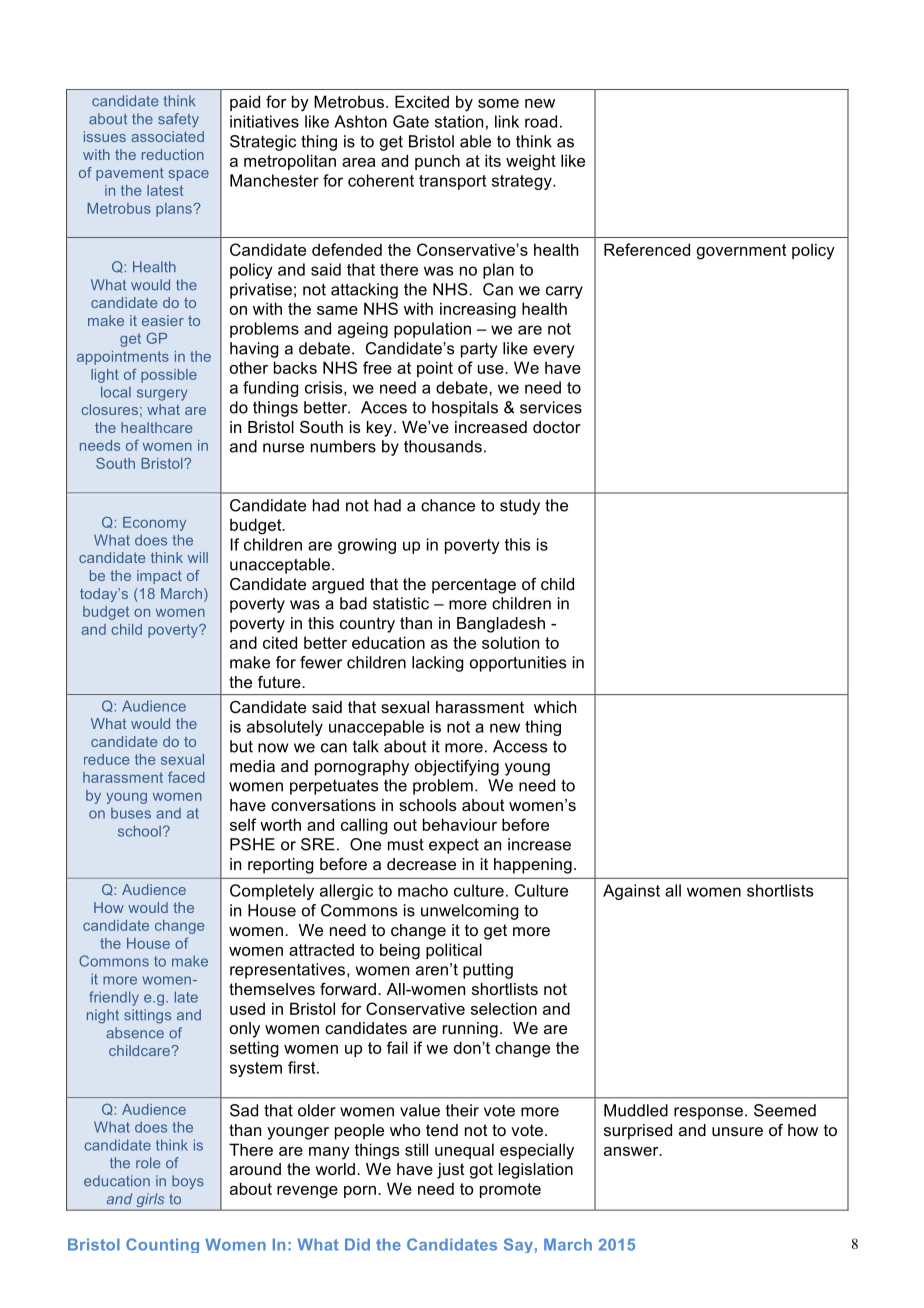 Image resolution: width=924 pixels, height=1308 pixels. What do you see at coordinates (167, 136) in the image?
I see `associated` at bounding box center [167, 136].
